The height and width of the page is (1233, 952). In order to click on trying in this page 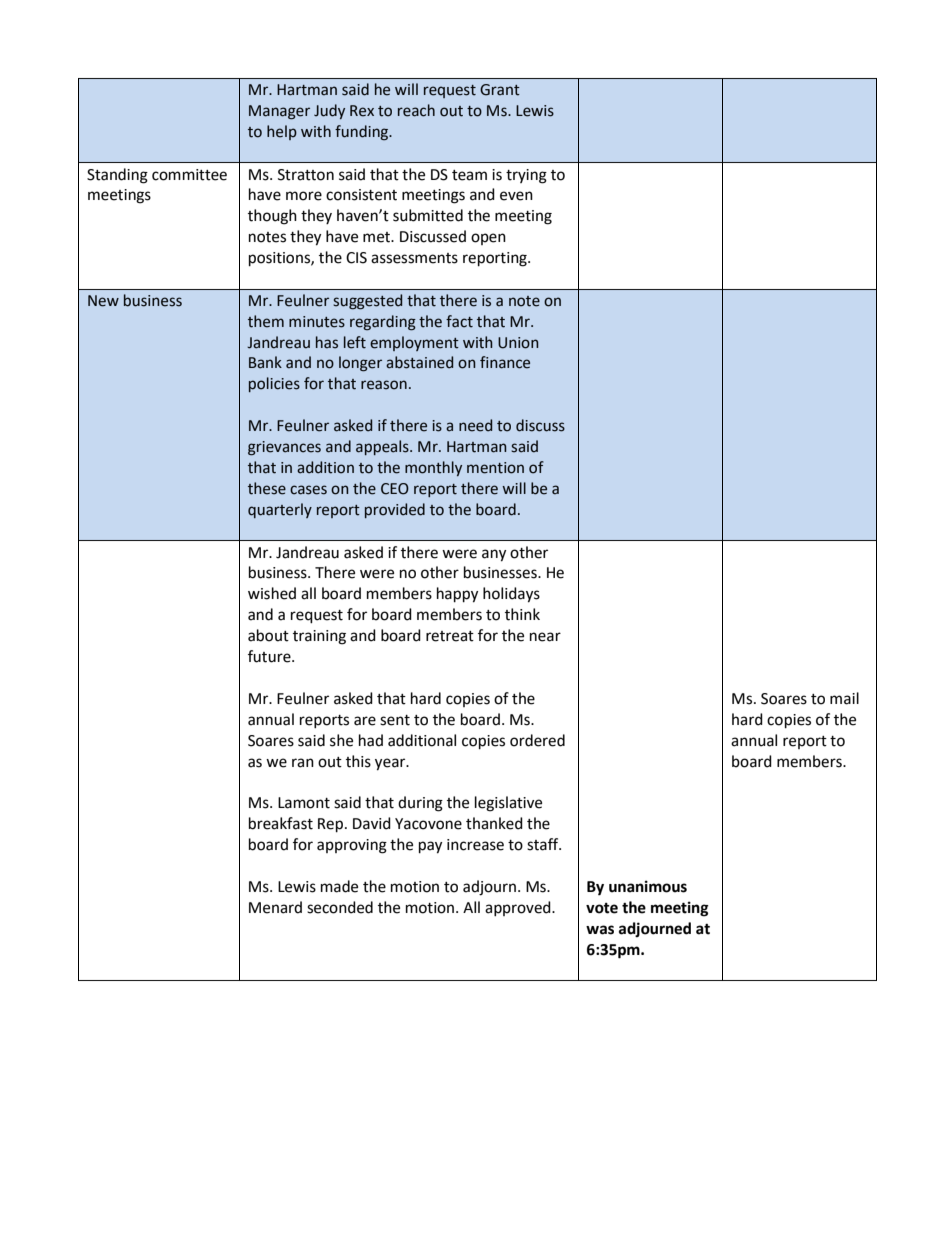, I will do `click(526, 176)`.
